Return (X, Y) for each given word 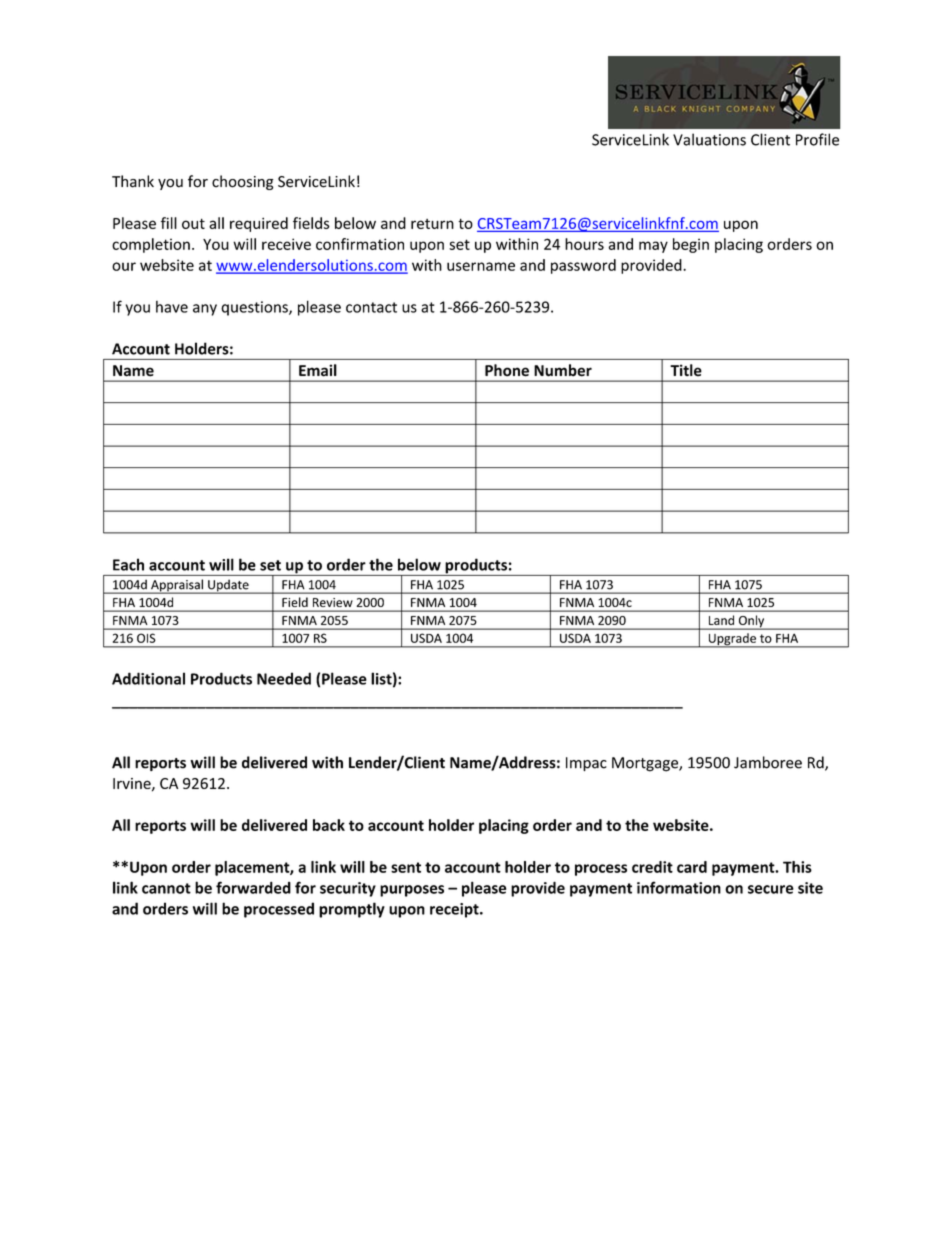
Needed (284, 678)
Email (318, 370)
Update (228, 586)
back (329, 825)
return (432, 224)
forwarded (253, 887)
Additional (148, 678)
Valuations (709, 139)
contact (371, 307)
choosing (243, 182)
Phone (507, 370)
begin (691, 245)
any (205, 310)
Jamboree (768, 762)
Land (721, 620)
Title (686, 370)
